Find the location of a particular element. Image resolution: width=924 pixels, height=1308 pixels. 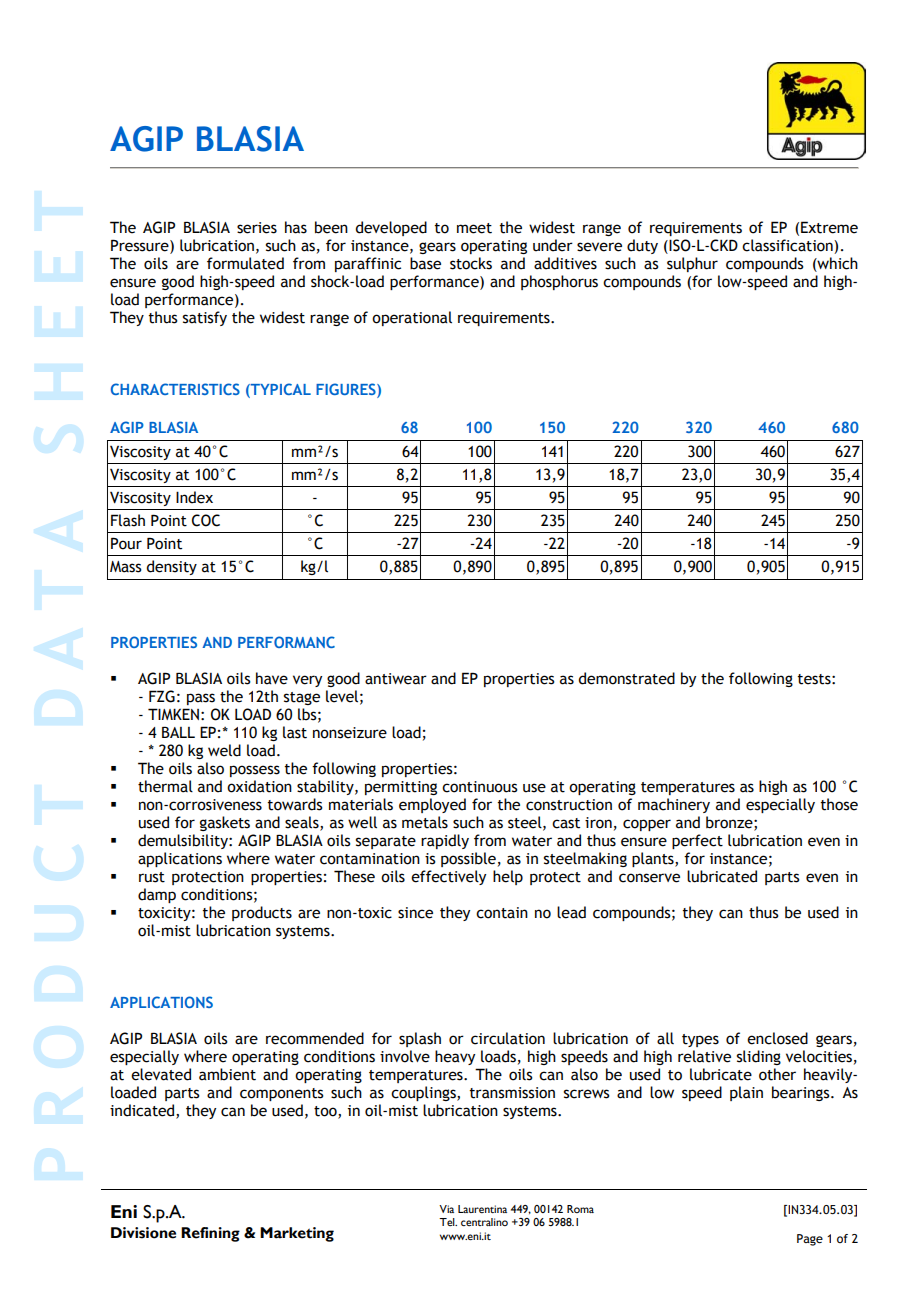

Page is located at coordinates (810, 1240).
